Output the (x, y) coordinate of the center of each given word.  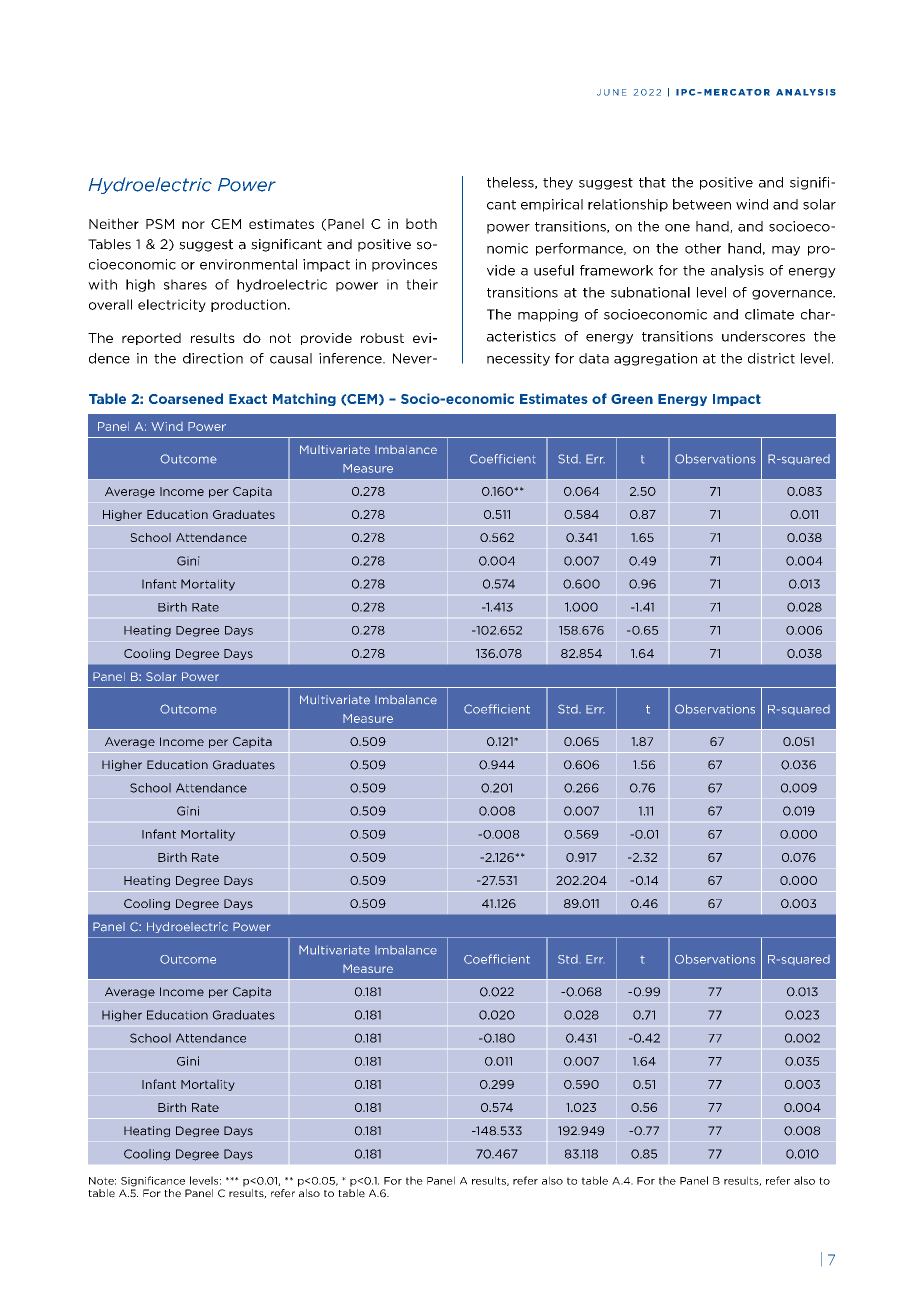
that (652, 182)
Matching (304, 399)
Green (632, 399)
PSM (160, 224)
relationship (628, 205)
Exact (248, 399)
